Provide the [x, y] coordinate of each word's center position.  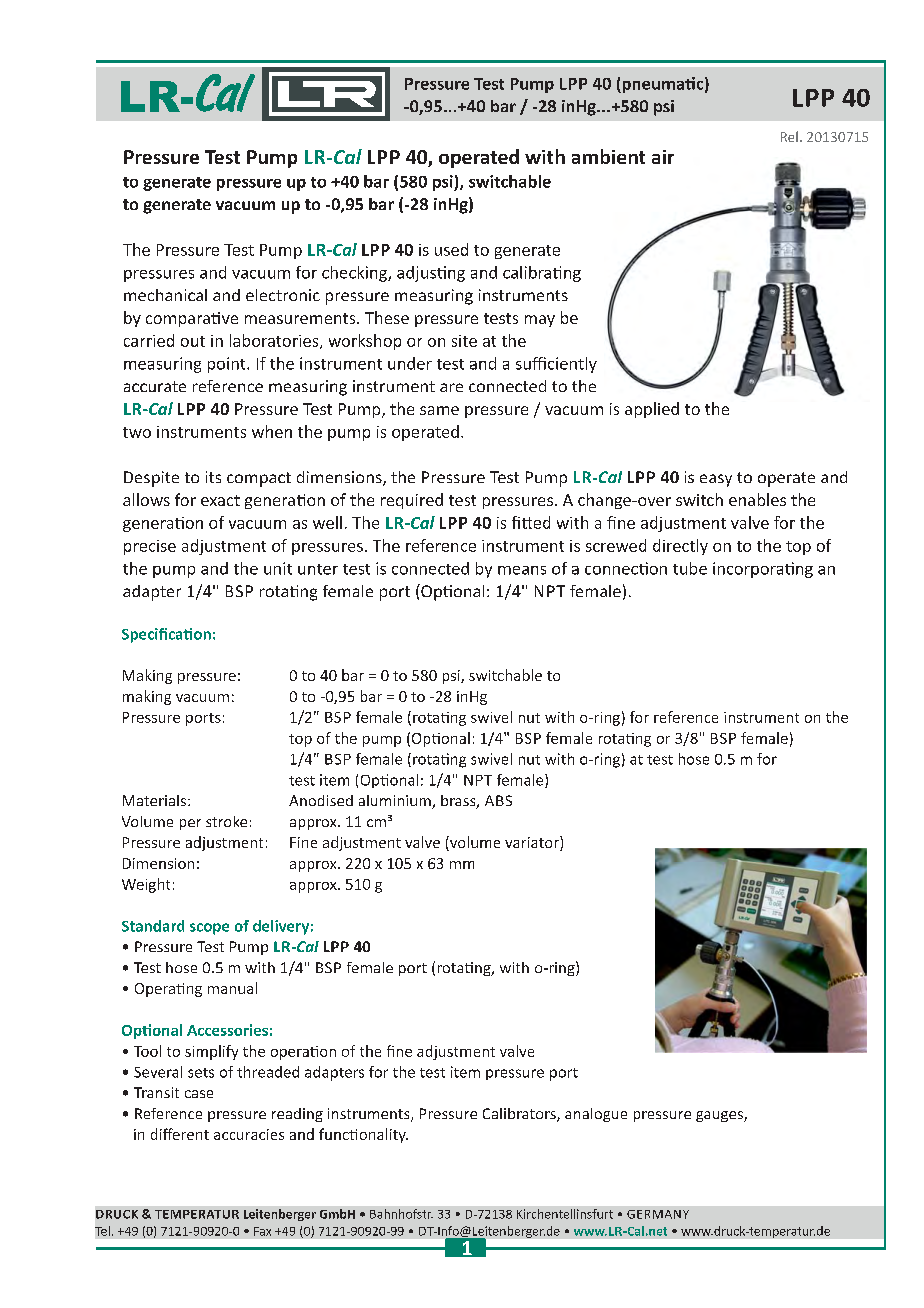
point [228, 365]
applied [652, 410]
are [451, 387]
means [522, 570]
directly [680, 547]
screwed [616, 545]
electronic [283, 295]
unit [278, 568]
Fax [262, 1231]
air [663, 157]
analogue [596, 1115]
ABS [498, 800]
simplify [211, 1052]
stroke [226, 821]
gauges [720, 1116]
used [451, 249]
